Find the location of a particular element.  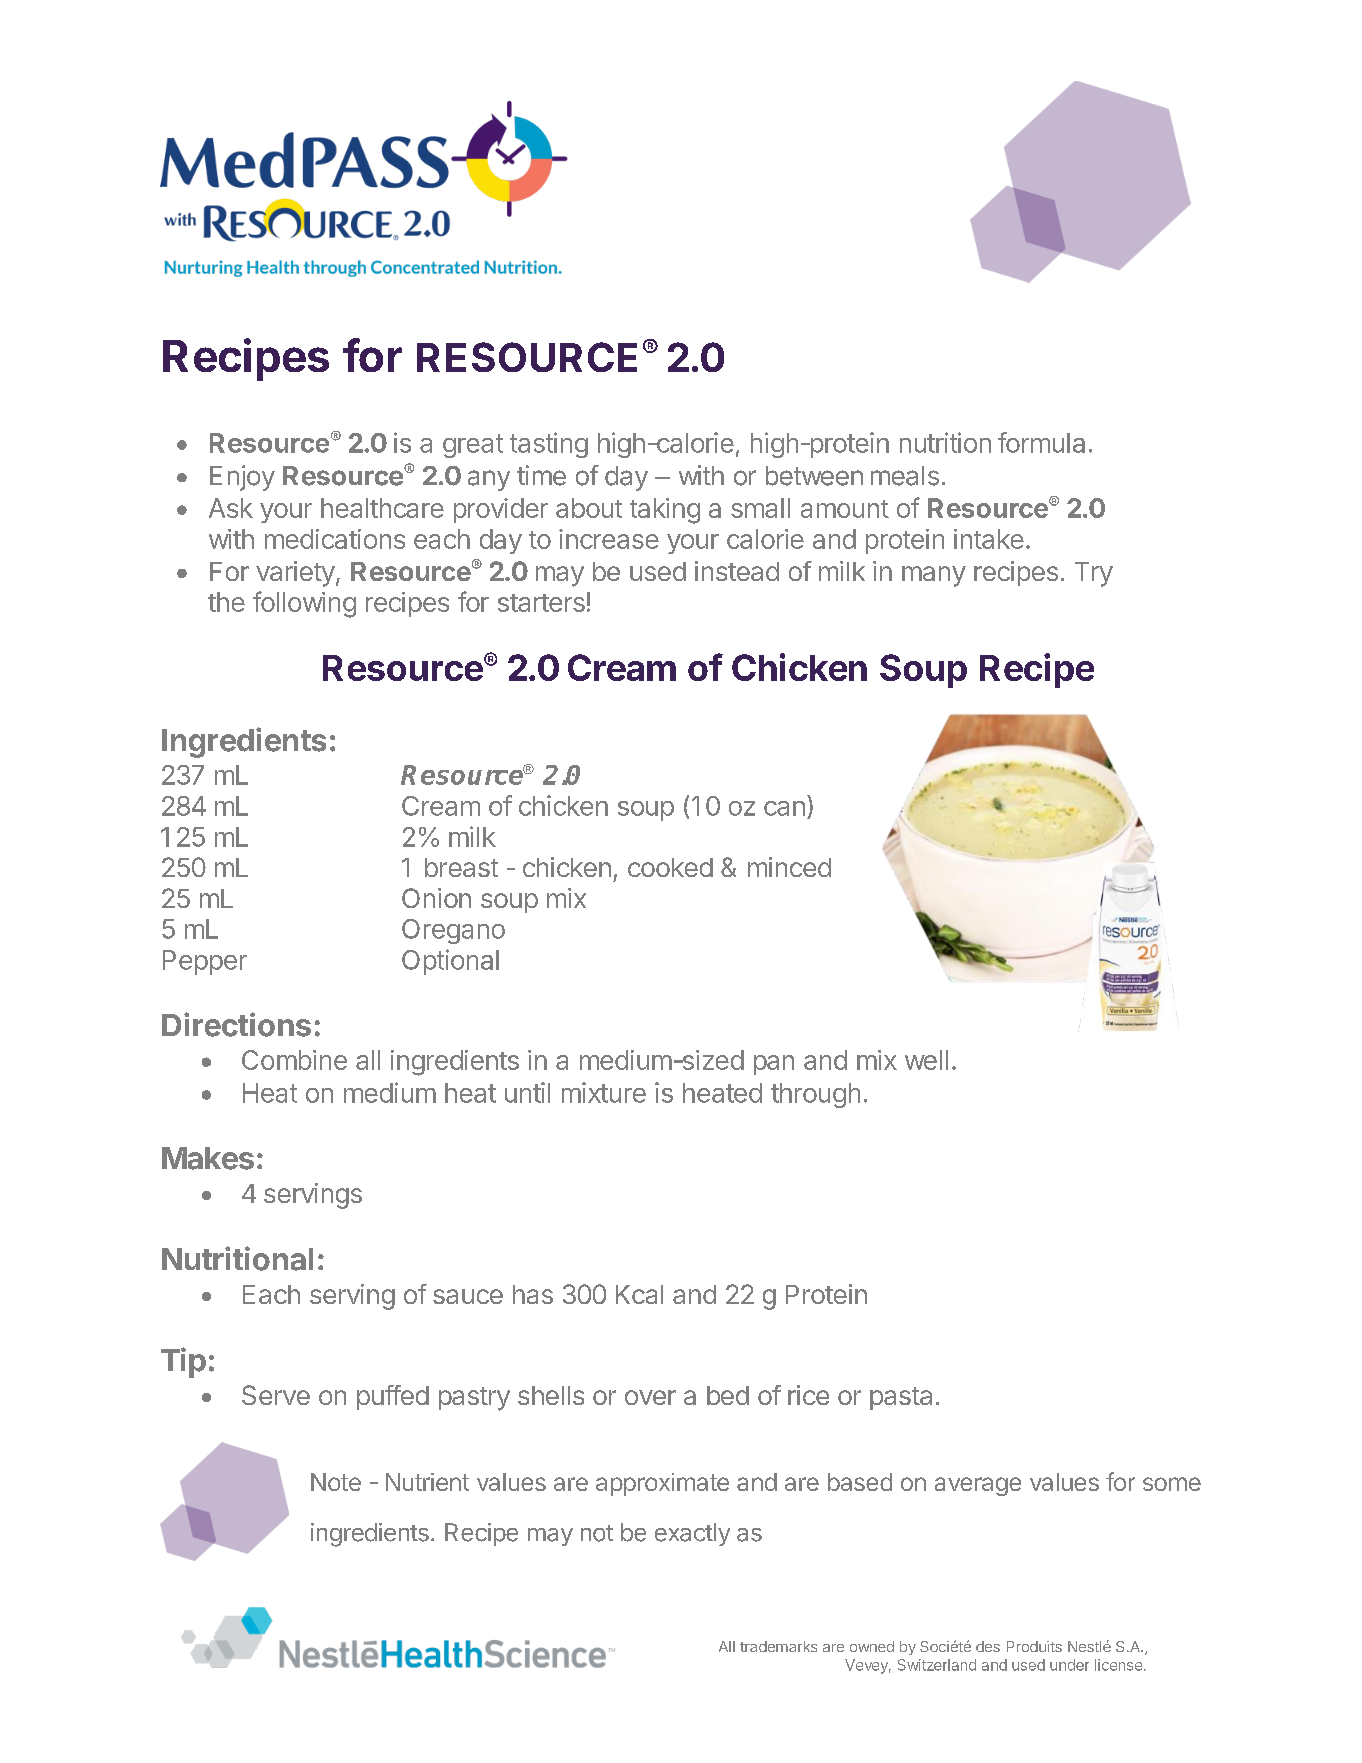

pasta is located at coordinates (901, 1398).
